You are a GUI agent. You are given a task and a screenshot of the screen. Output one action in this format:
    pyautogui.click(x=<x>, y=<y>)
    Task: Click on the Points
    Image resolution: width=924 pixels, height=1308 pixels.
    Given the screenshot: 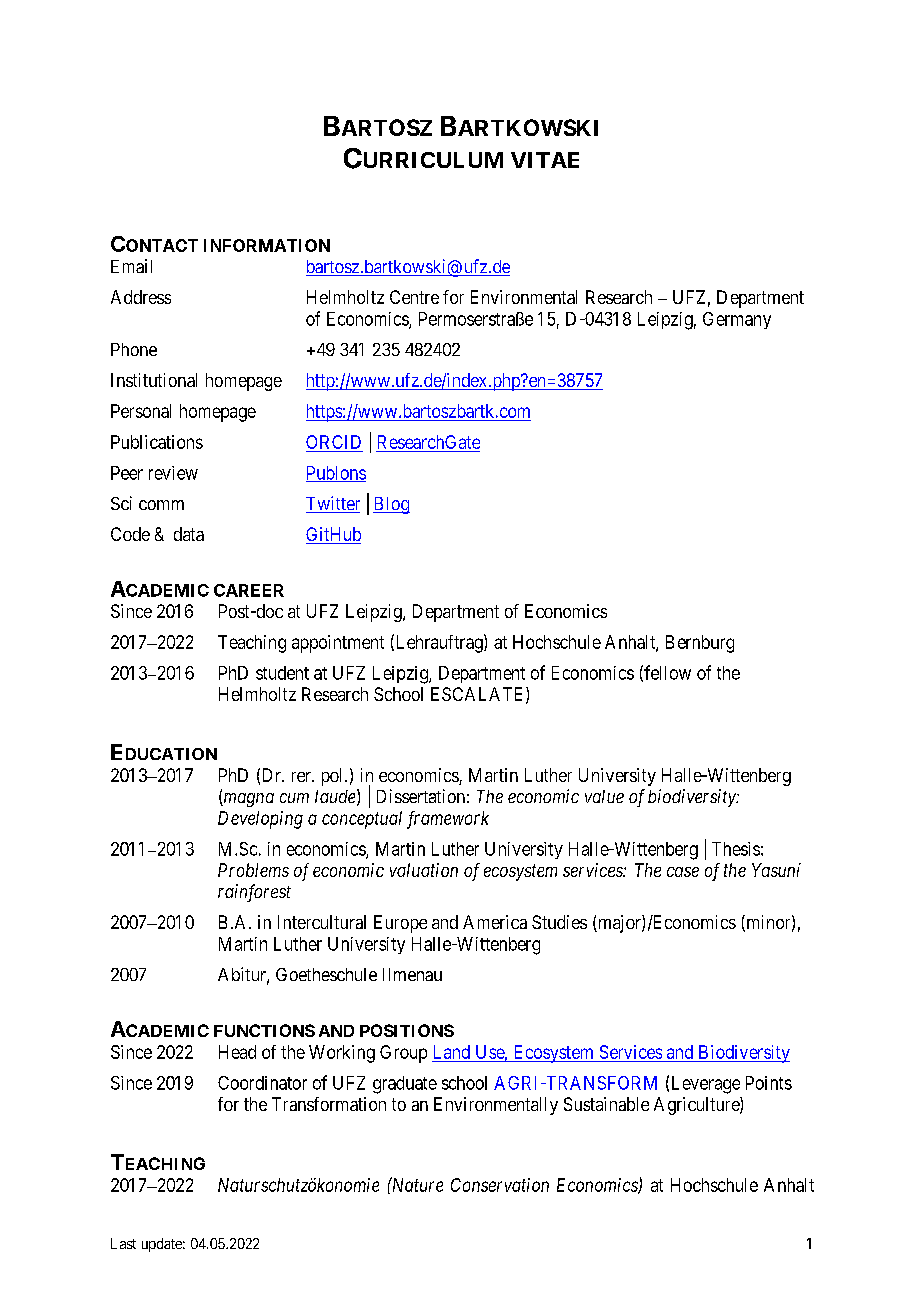 What is the action you would take?
    pyautogui.click(x=769, y=1083)
